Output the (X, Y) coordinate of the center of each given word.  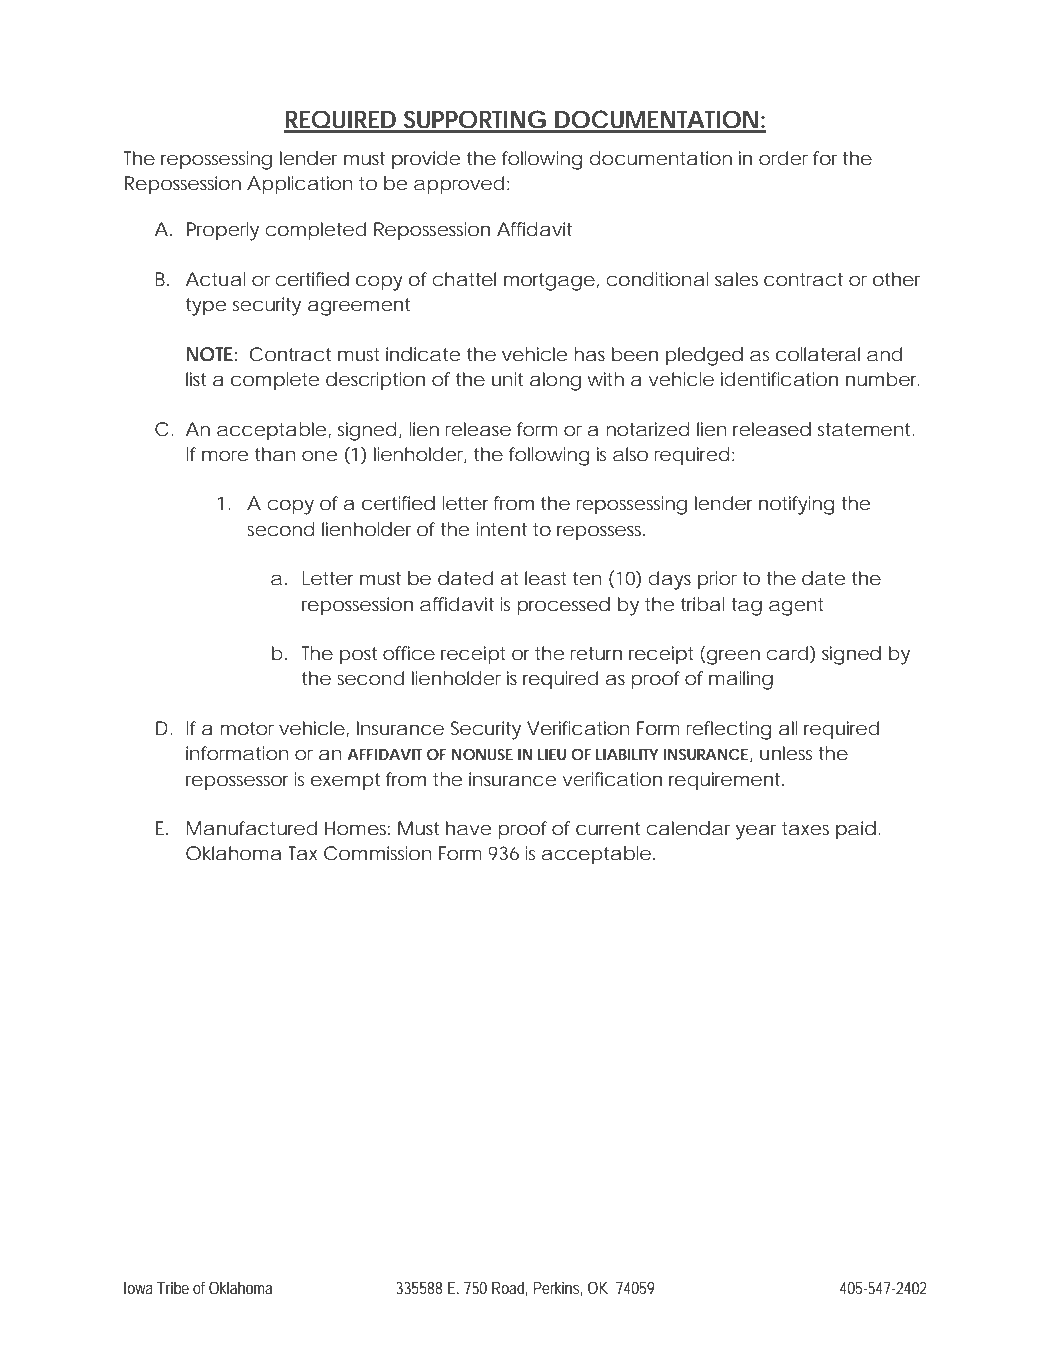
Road (510, 1288)
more (225, 455)
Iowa (141, 1288)
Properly (223, 231)
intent (502, 529)
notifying (797, 505)
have (468, 828)
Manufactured (252, 828)
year (759, 832)
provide (426, 160)
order (783, 158)
